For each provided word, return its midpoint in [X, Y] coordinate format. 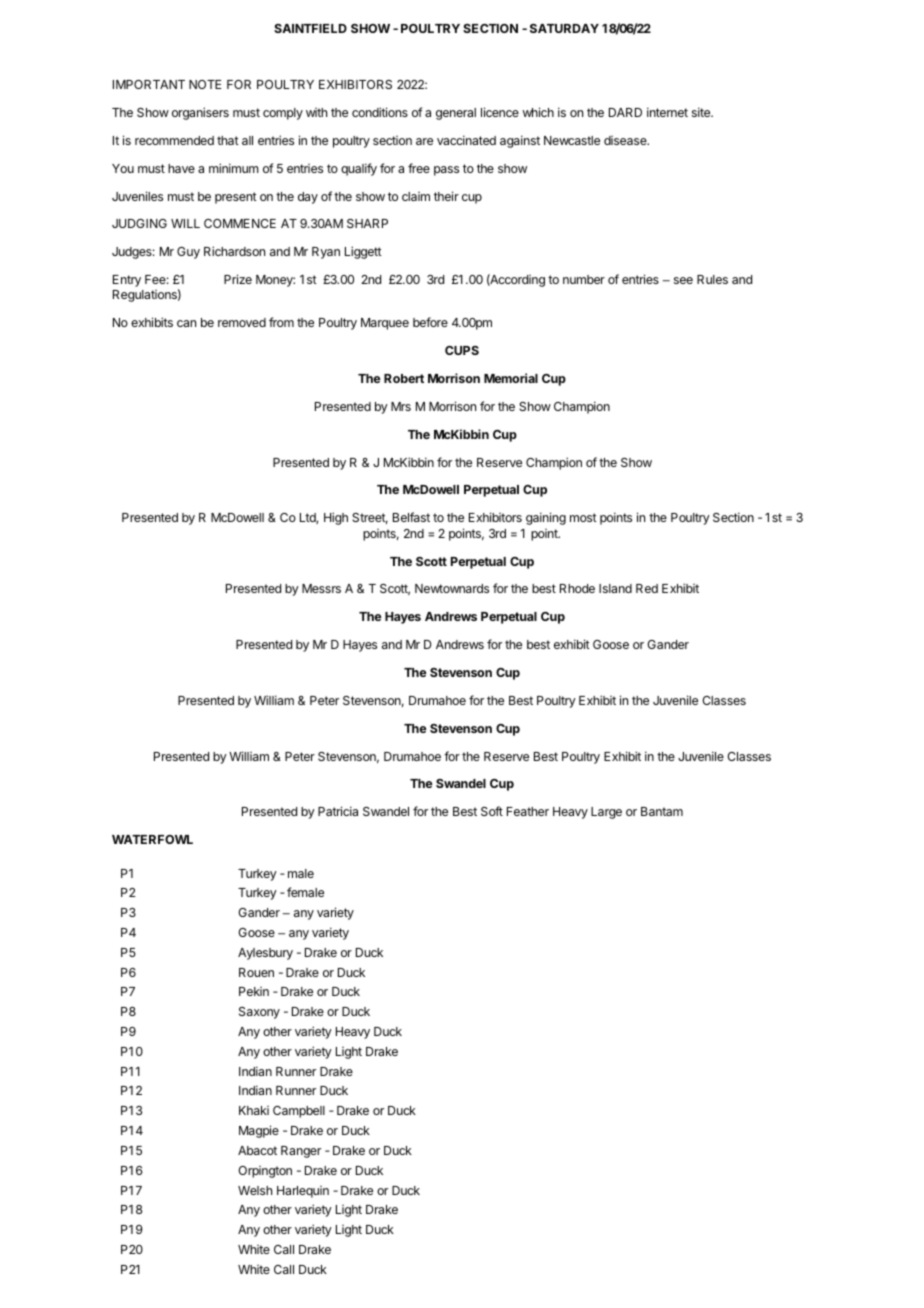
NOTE [205, 84]
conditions [380, 112]
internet [667, 112]
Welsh [255, 1190]
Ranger [301, 1152]
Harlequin [303, 1192]
